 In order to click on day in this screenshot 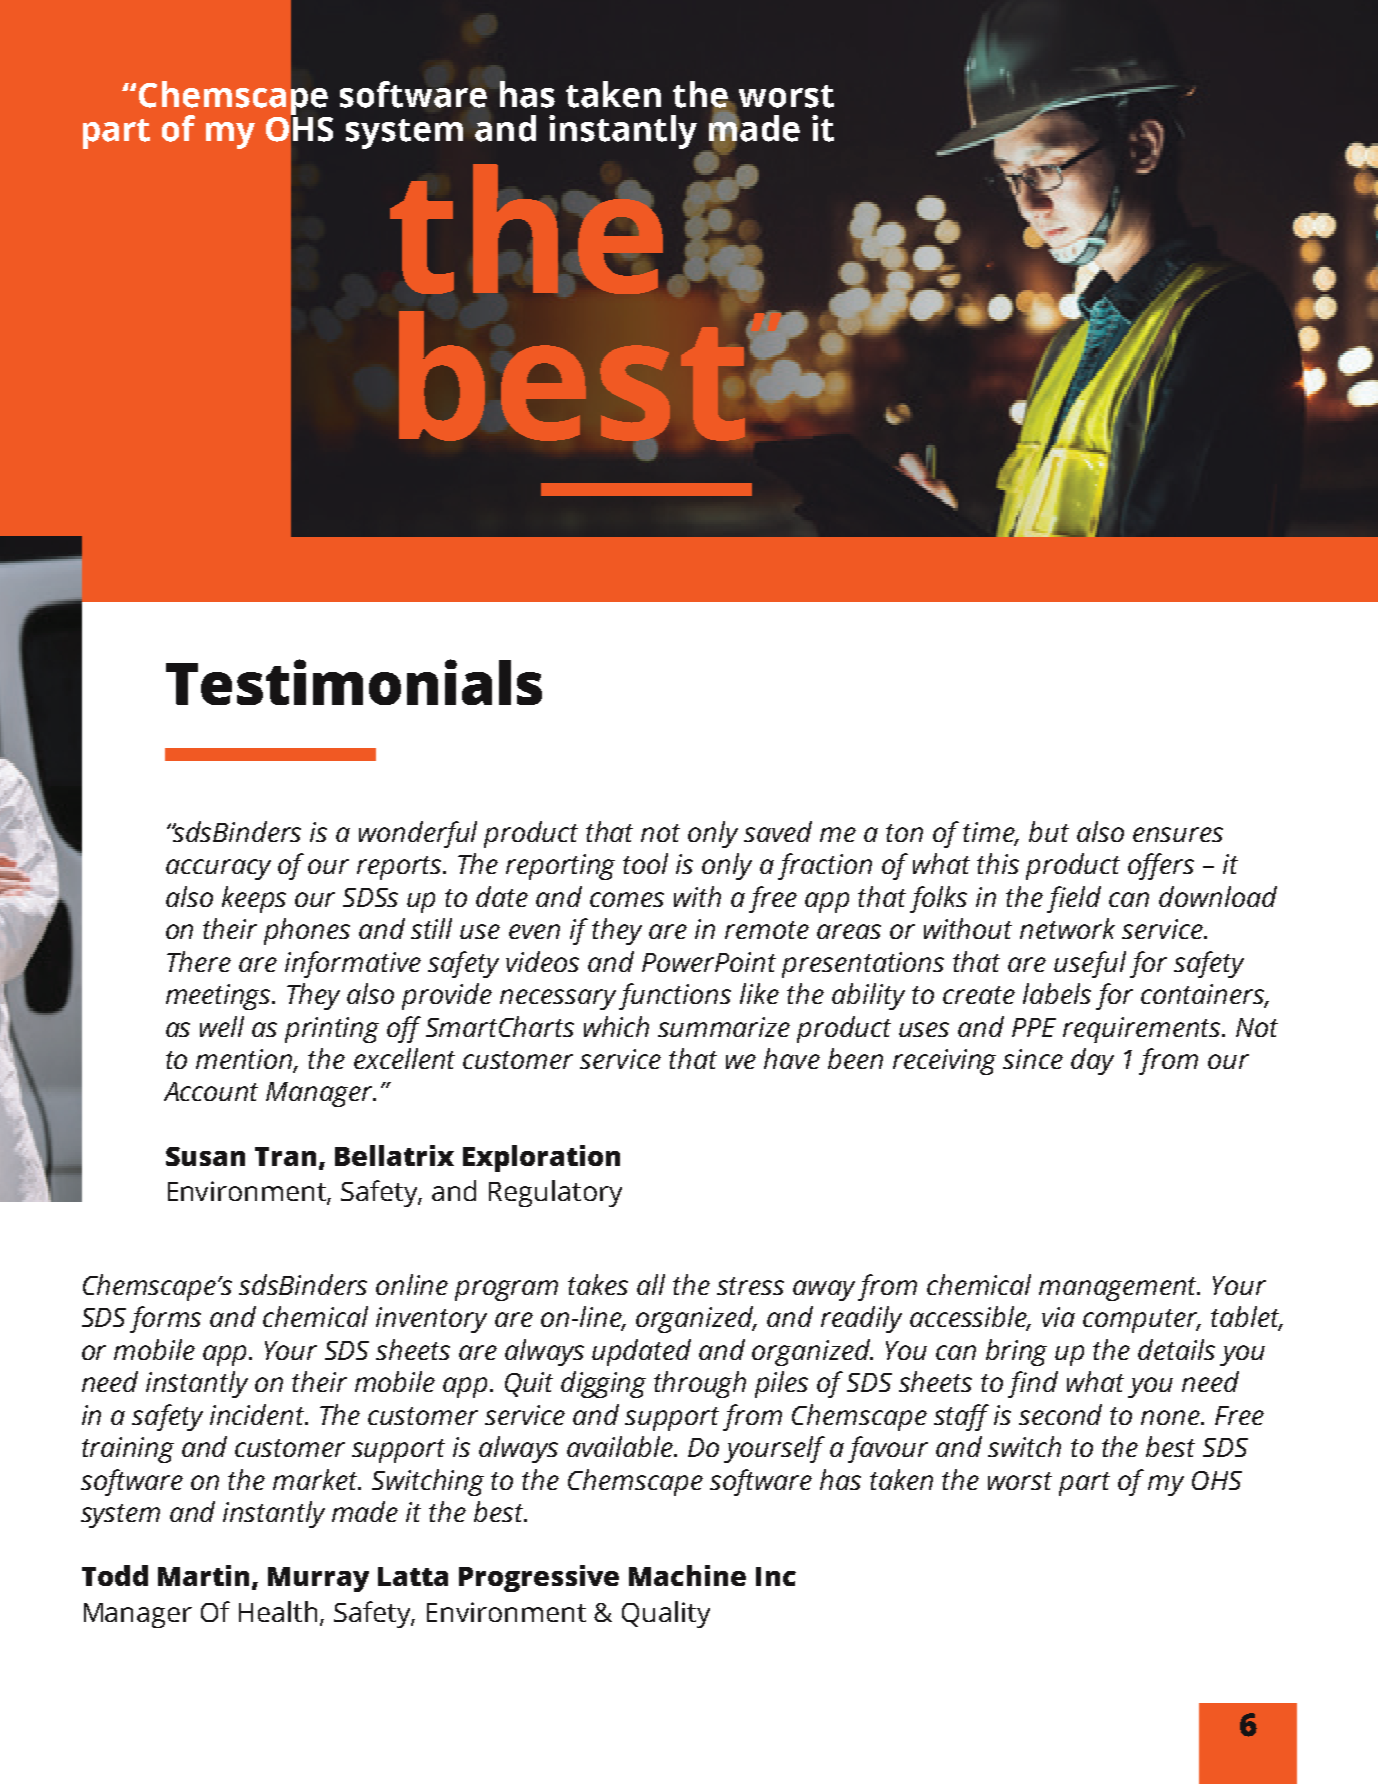, I will do `click(1092, 1061)`.
